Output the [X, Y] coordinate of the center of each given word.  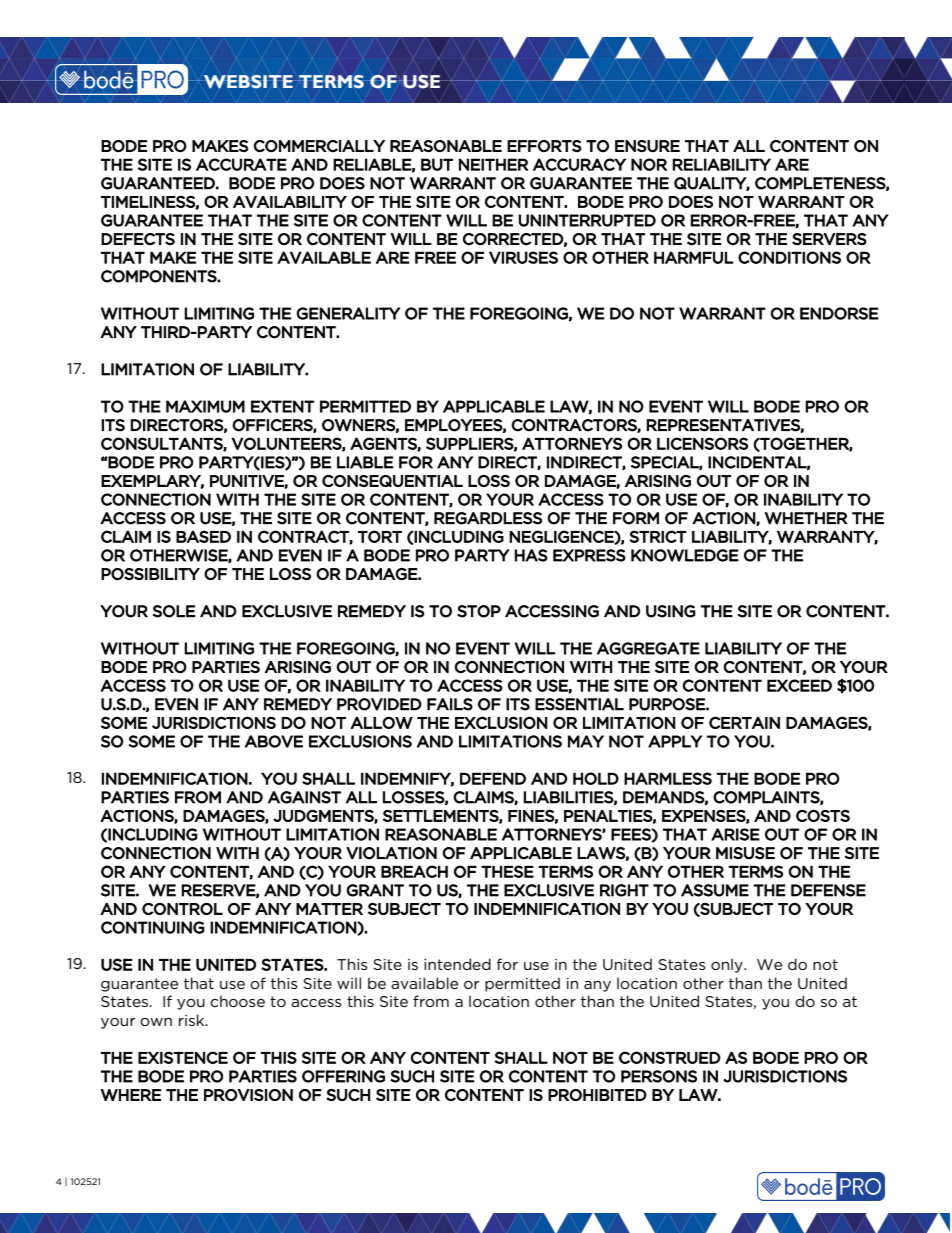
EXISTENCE [183, 1057]
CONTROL [182, 909]
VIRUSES [523, 257]
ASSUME [715, 890]
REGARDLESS [488, 518]
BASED [203, 536]
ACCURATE [241, 164]
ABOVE [274, 741]
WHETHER [806, 518]
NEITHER [494, 164]
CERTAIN [744, 722]
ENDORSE [839, 313]
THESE [507, 871]
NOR [649, 164]
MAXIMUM [205, 406]
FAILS [450, 704]
